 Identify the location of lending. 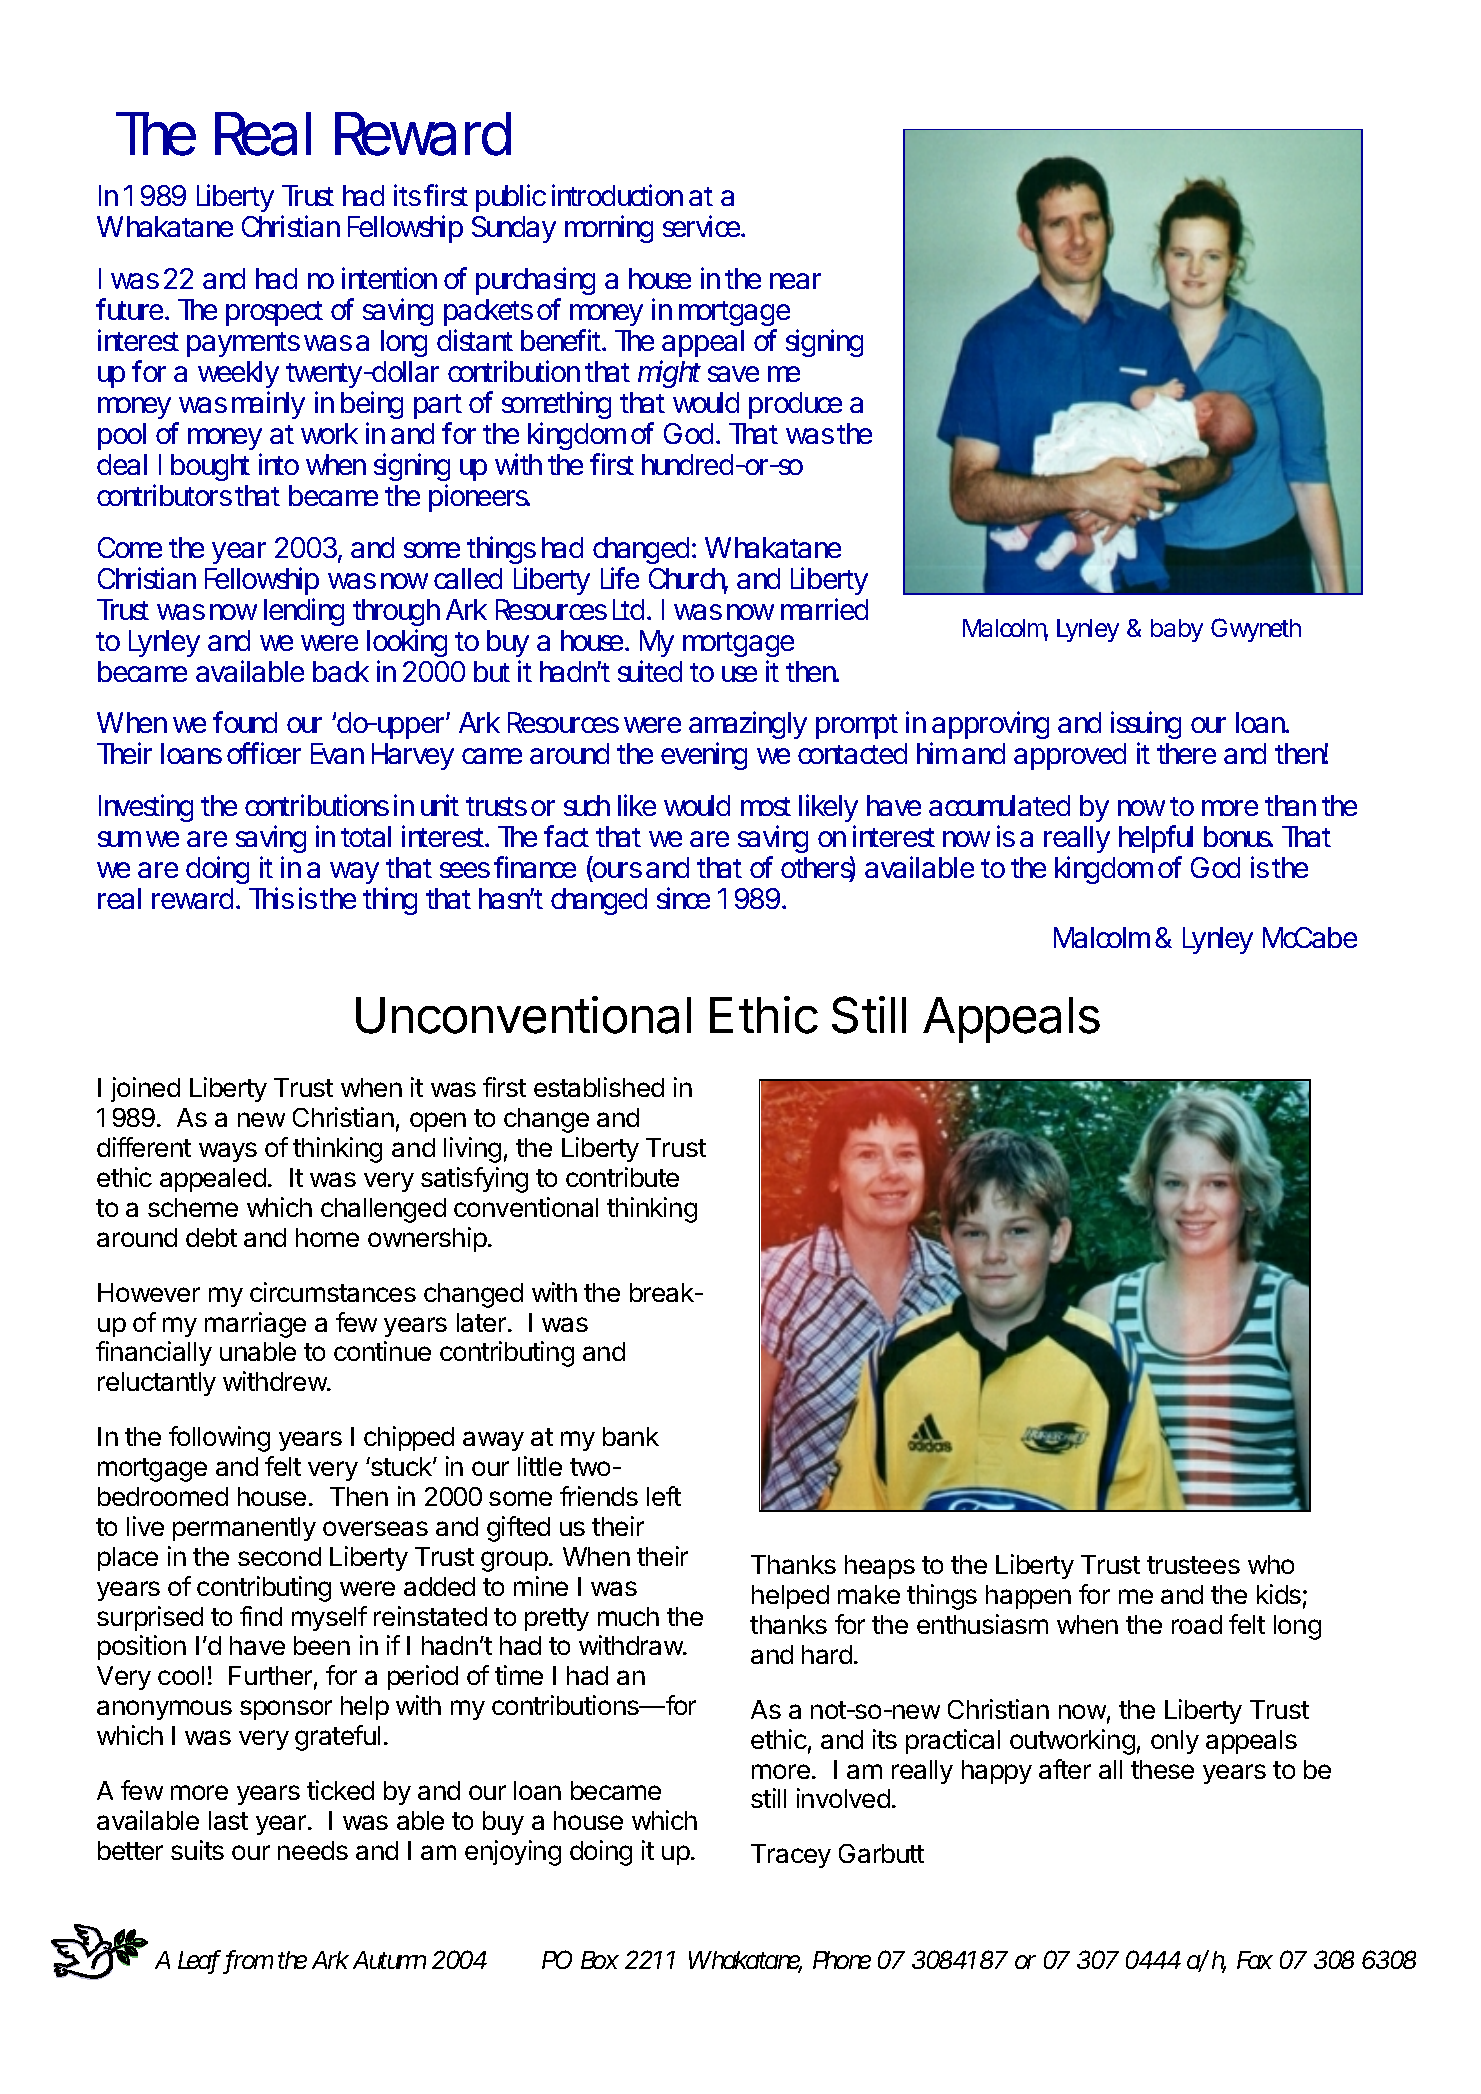
(304, 612).
